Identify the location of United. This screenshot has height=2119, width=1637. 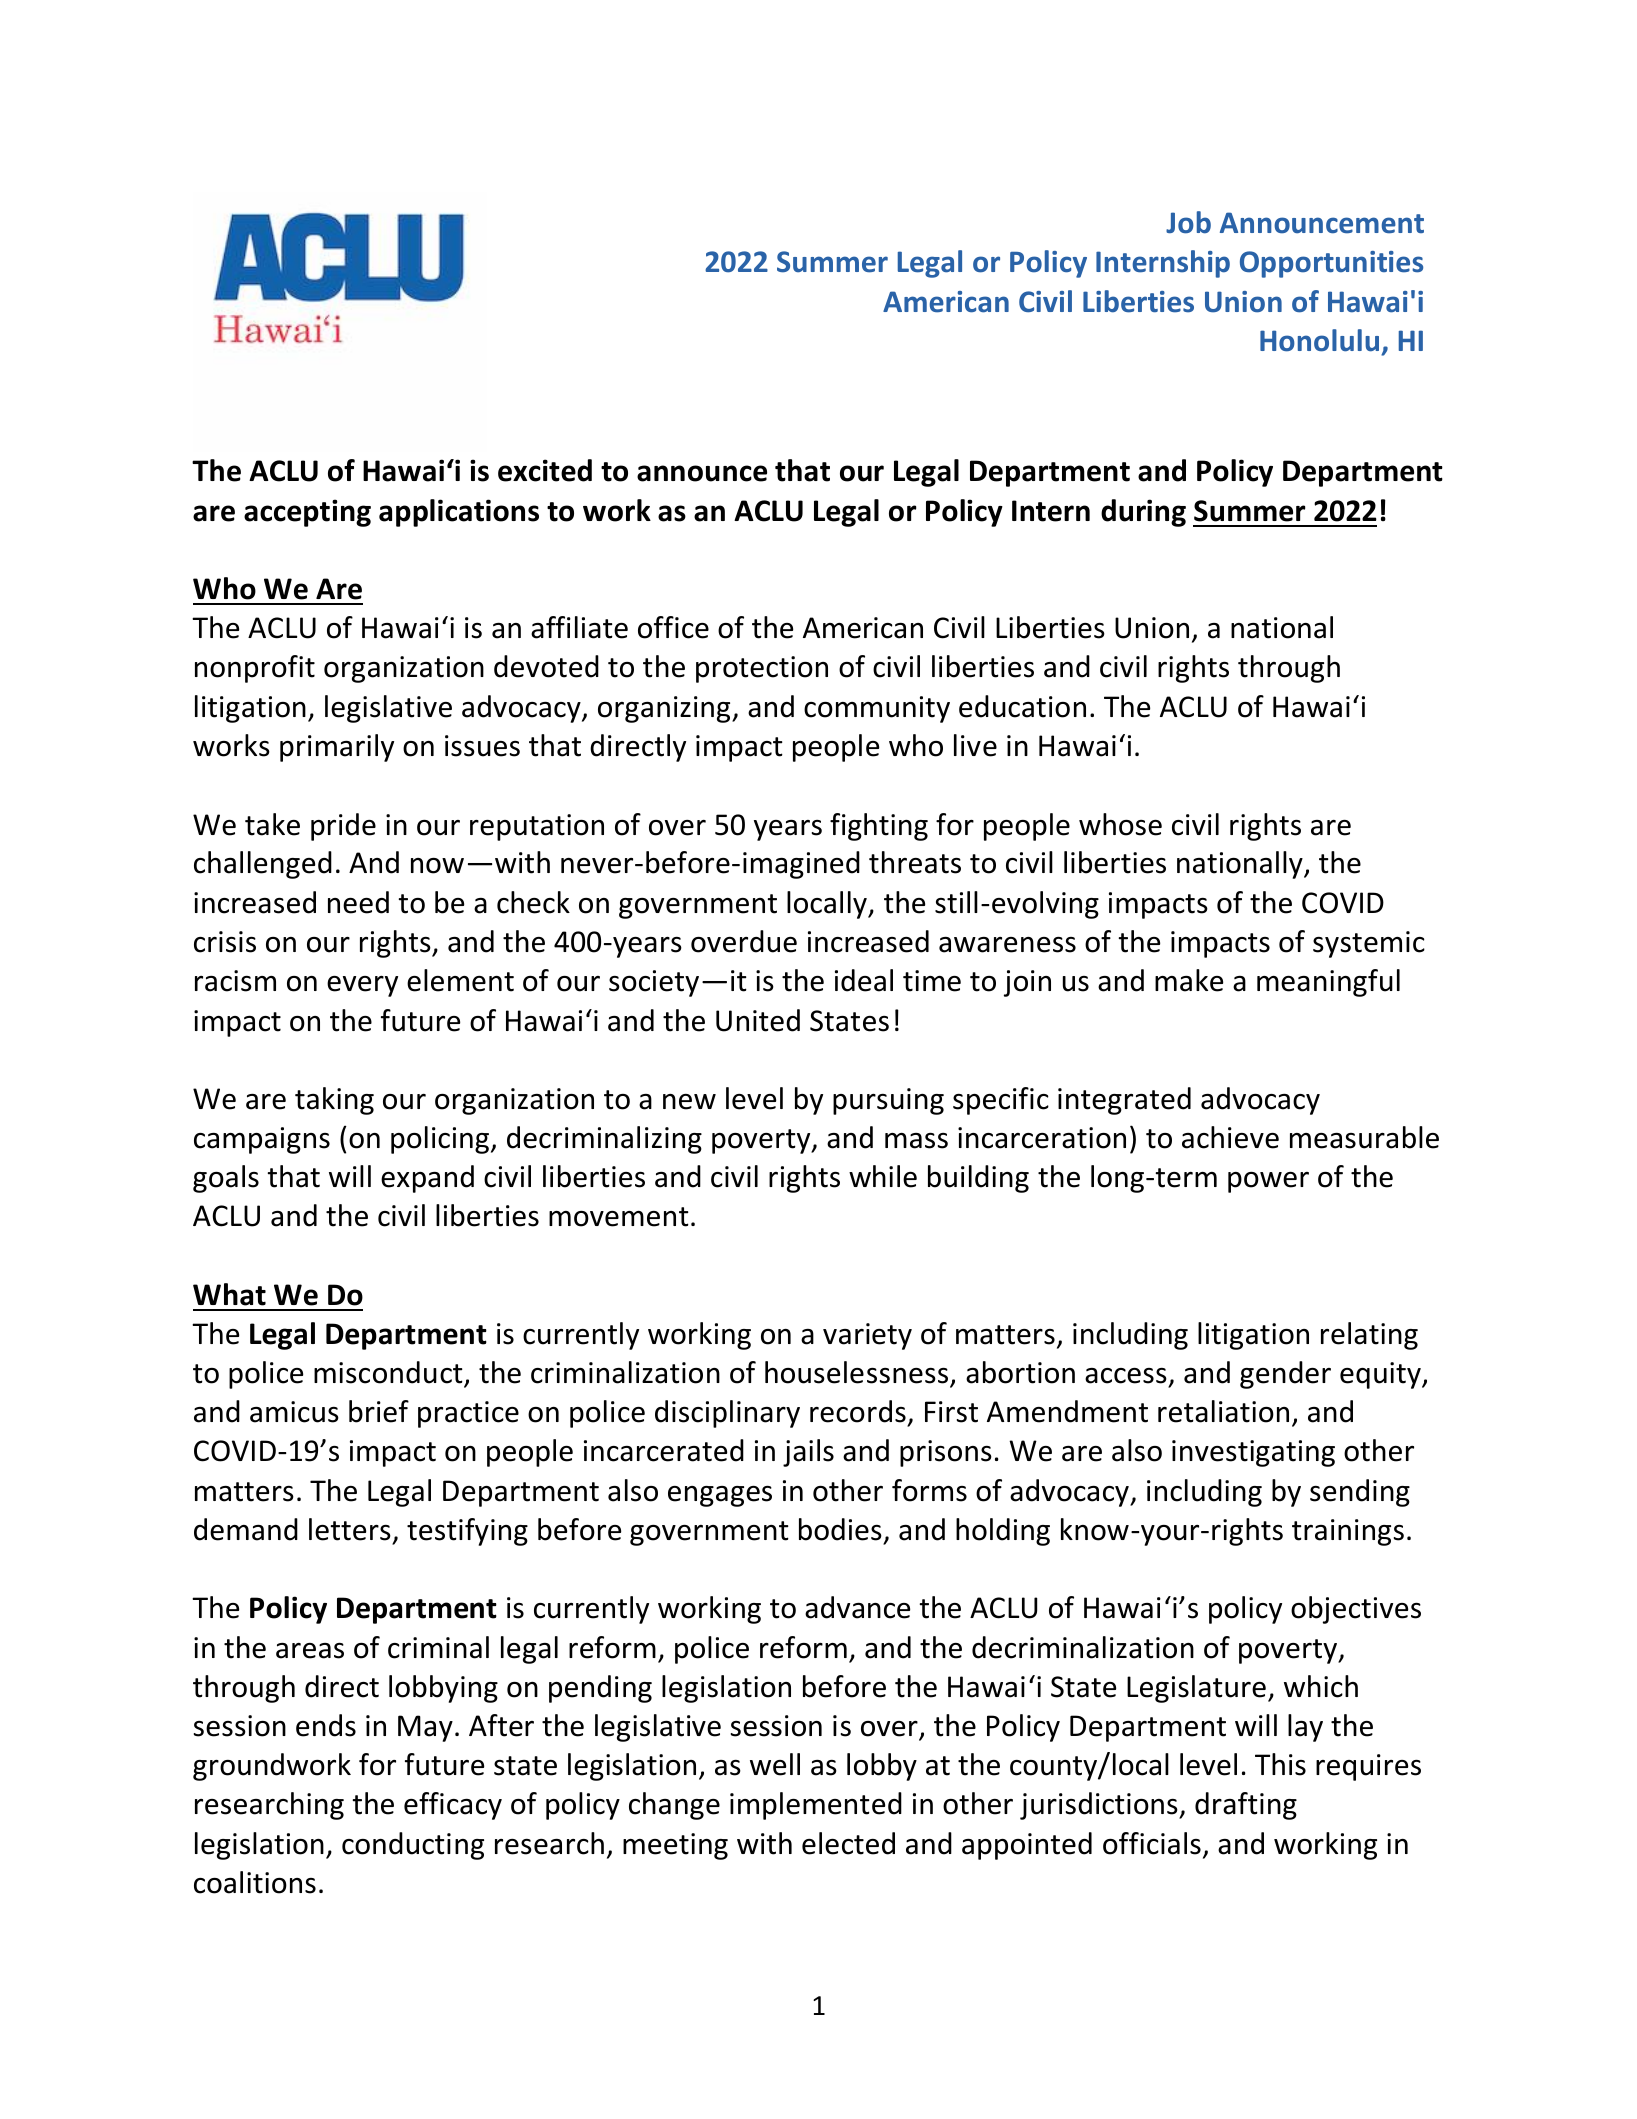
(758, 1020).
